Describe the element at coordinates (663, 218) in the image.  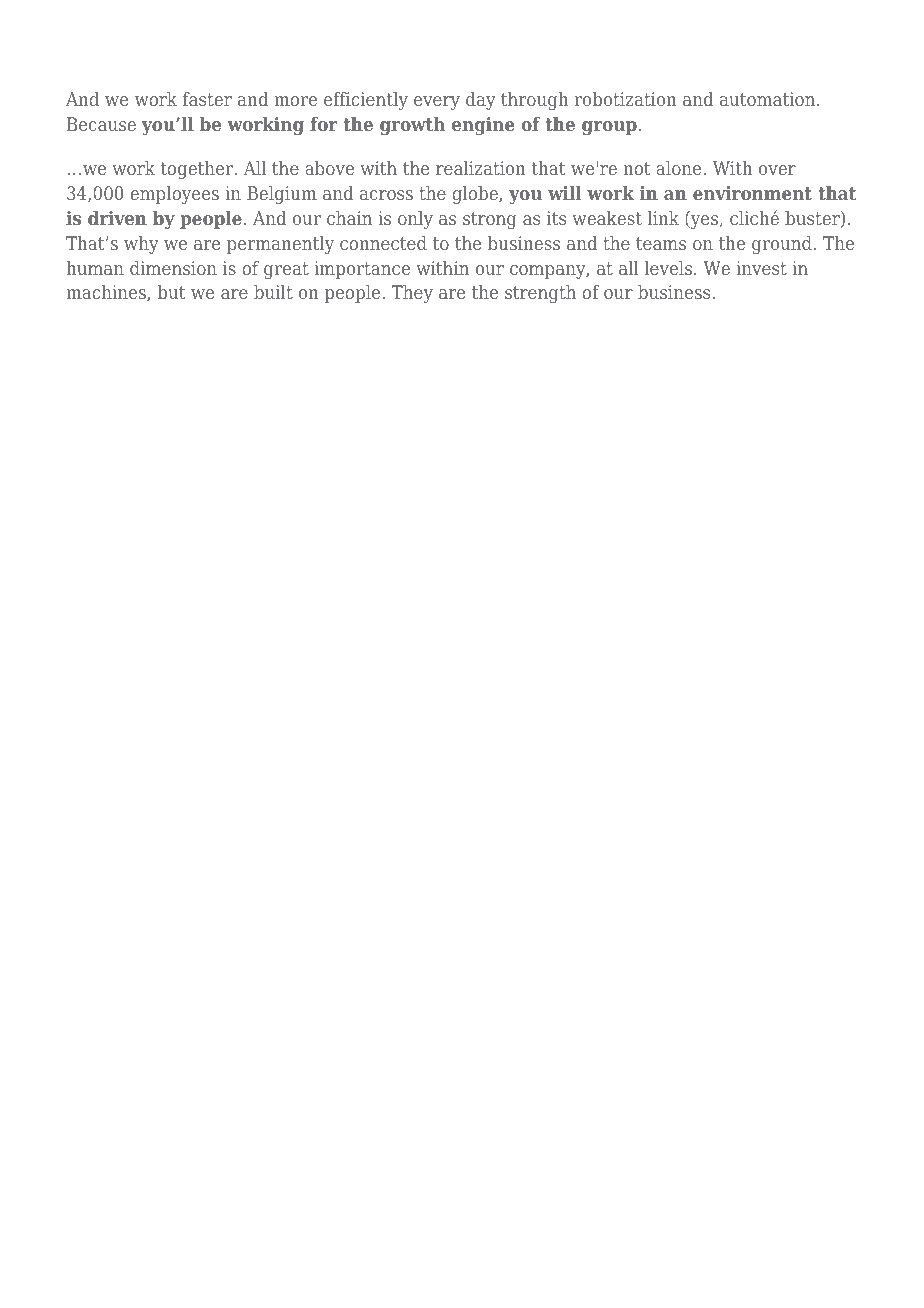
I see `link` at that location.
